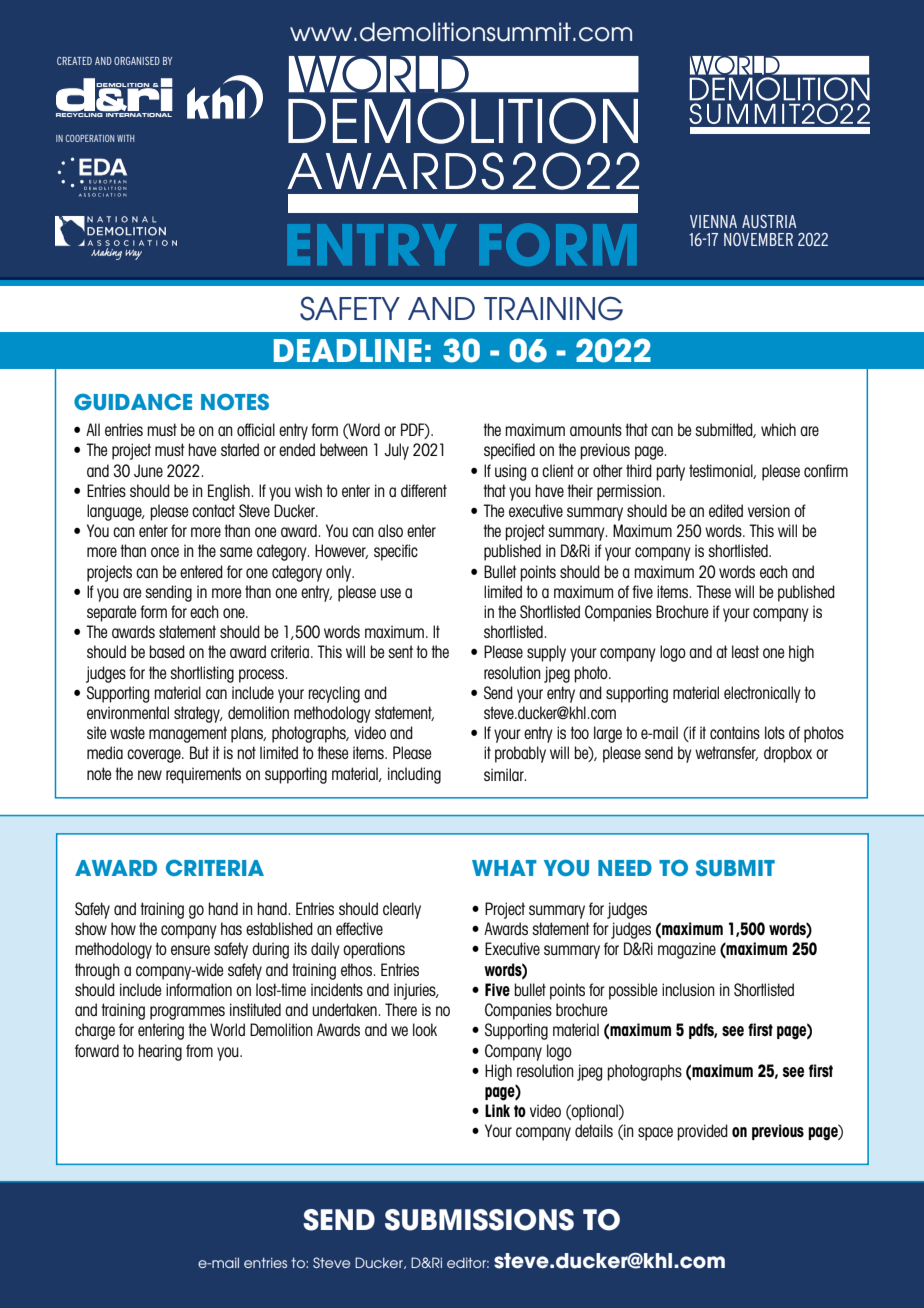  What do you see at coordinates (424, 490) in the screenshot?
I see `different` at bounding box center [424, 490].
